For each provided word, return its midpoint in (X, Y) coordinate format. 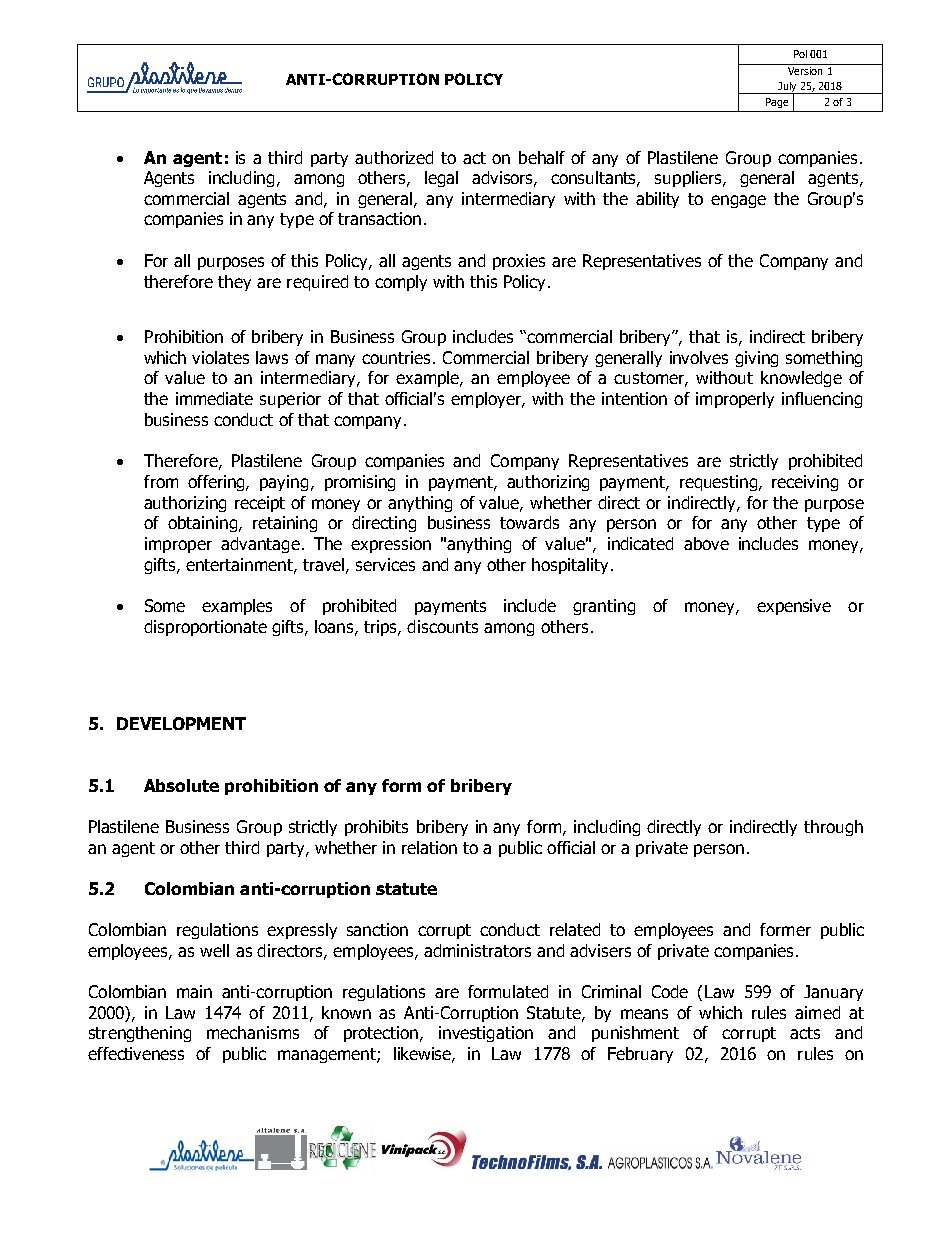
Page (777, 103)
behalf (542, 157)
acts (805, 1033)
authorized (394, 157)
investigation (486, 1034)
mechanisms (253, 1032)
